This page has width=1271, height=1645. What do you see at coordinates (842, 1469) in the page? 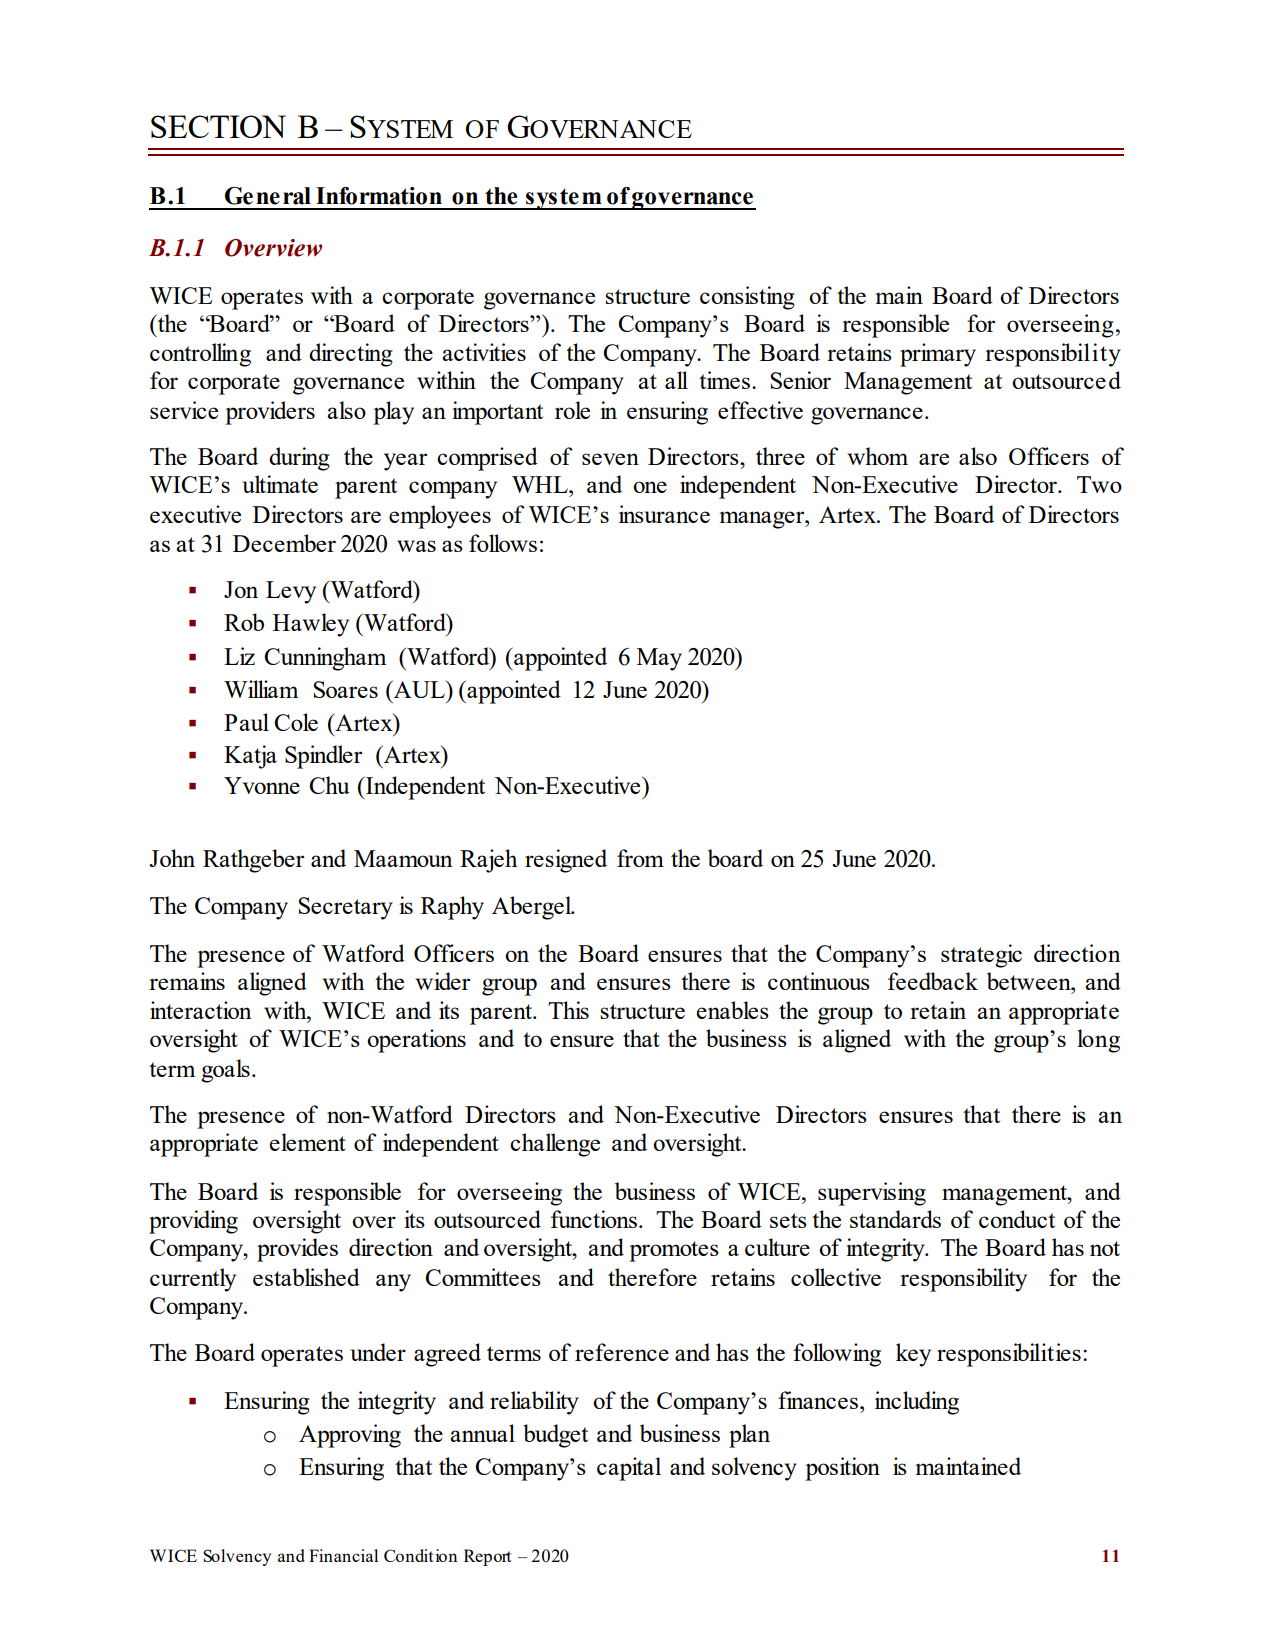
I see `position` at bounding box center [842, 1469].
